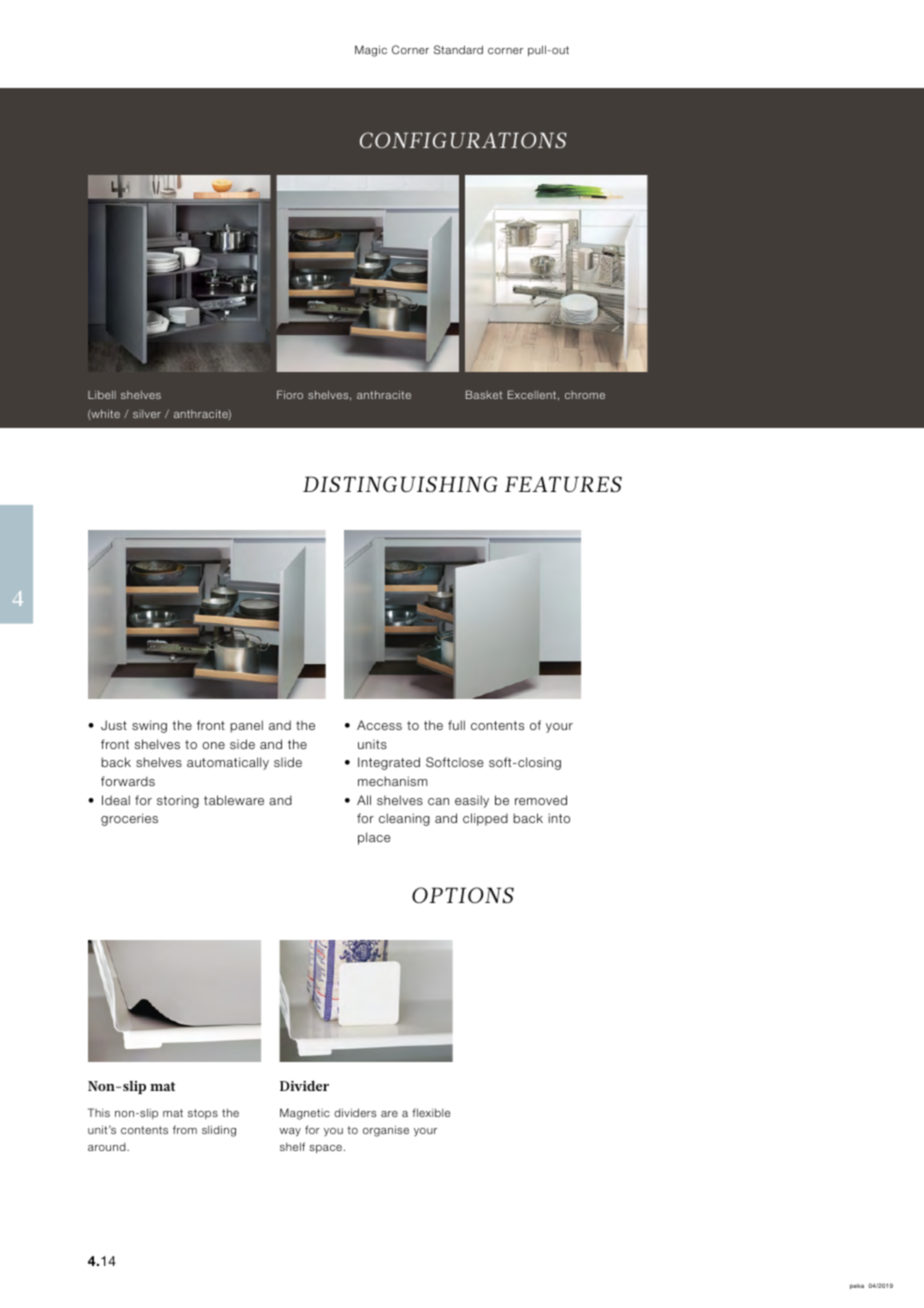 The image size is (924, 1308). Describe the element at coordinates (458, 49) in the page. I see `Standard` at that location.
